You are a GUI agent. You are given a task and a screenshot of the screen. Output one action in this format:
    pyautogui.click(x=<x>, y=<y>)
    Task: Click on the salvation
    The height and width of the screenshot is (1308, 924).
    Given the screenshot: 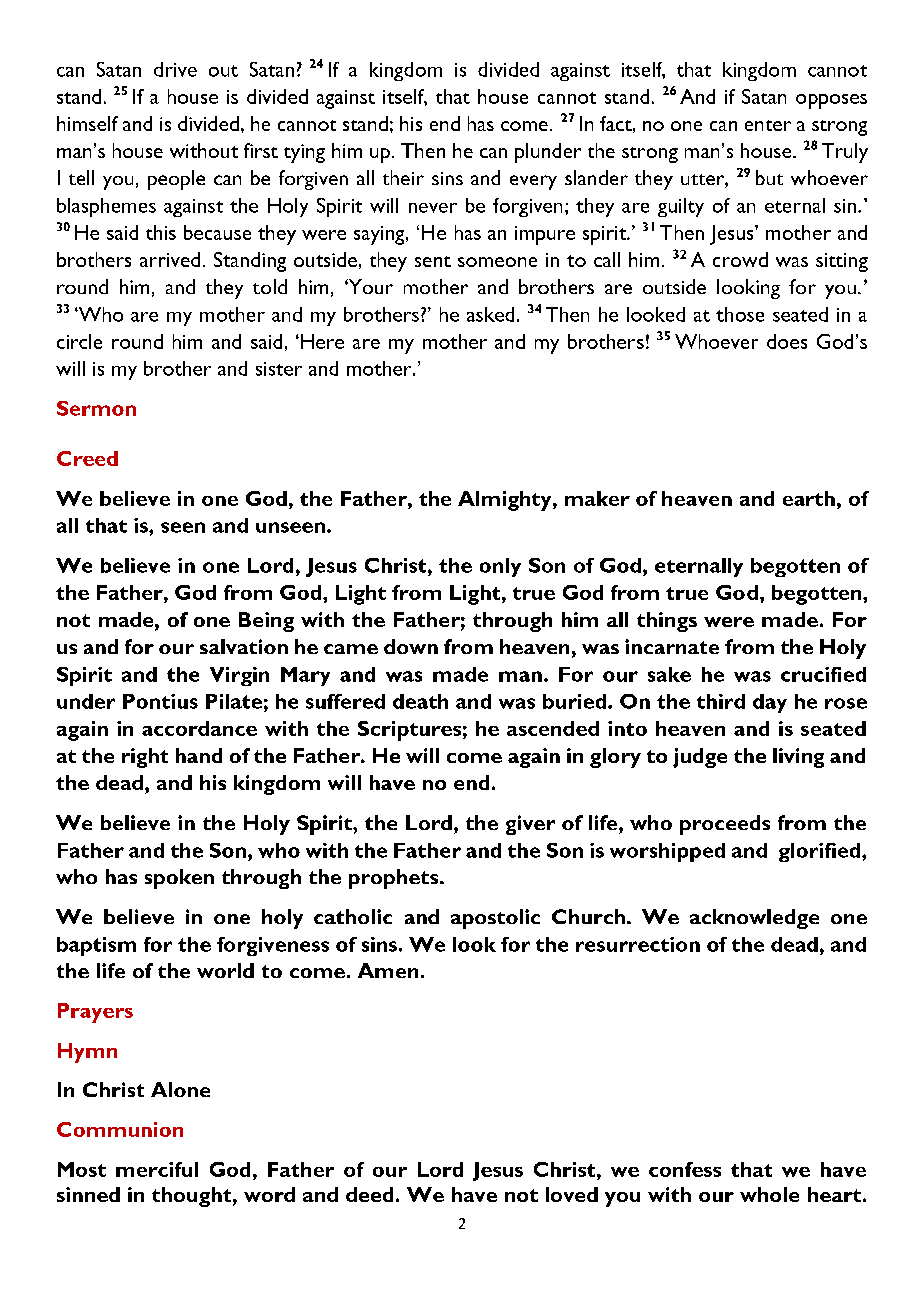 What is the action you would take?
    pyautogui.click(x=244, y=646)
